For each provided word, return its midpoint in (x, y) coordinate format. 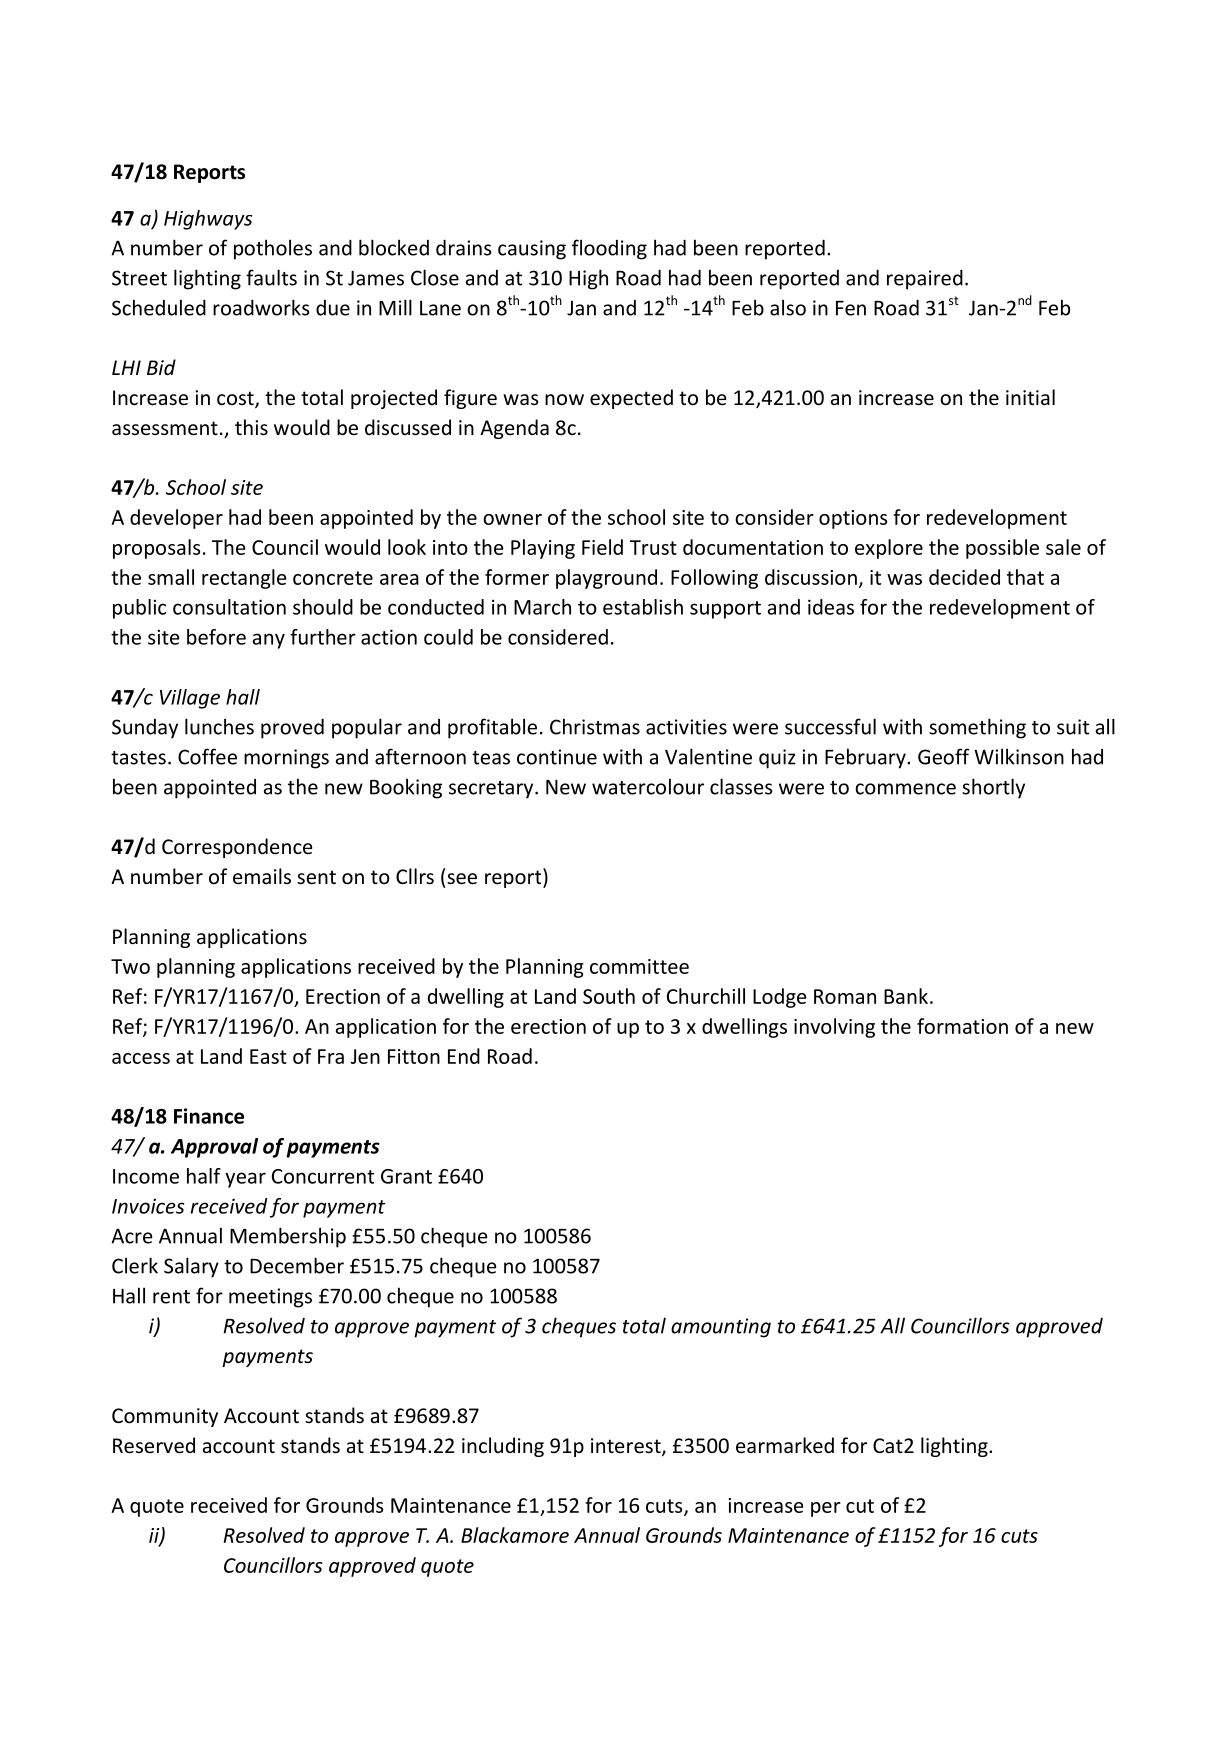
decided (964, 577)
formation (962, 1026)
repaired (925, 279)
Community (165, 1417)
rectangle (244, 579)
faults (271, 277)
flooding (609, 249)
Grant (406, 1176)
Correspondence (237, 848)
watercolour (648, 786)
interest (627, 1447)
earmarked (785, 1445)
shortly (993, 788)
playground (606, 579)
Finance (209, 1116)
